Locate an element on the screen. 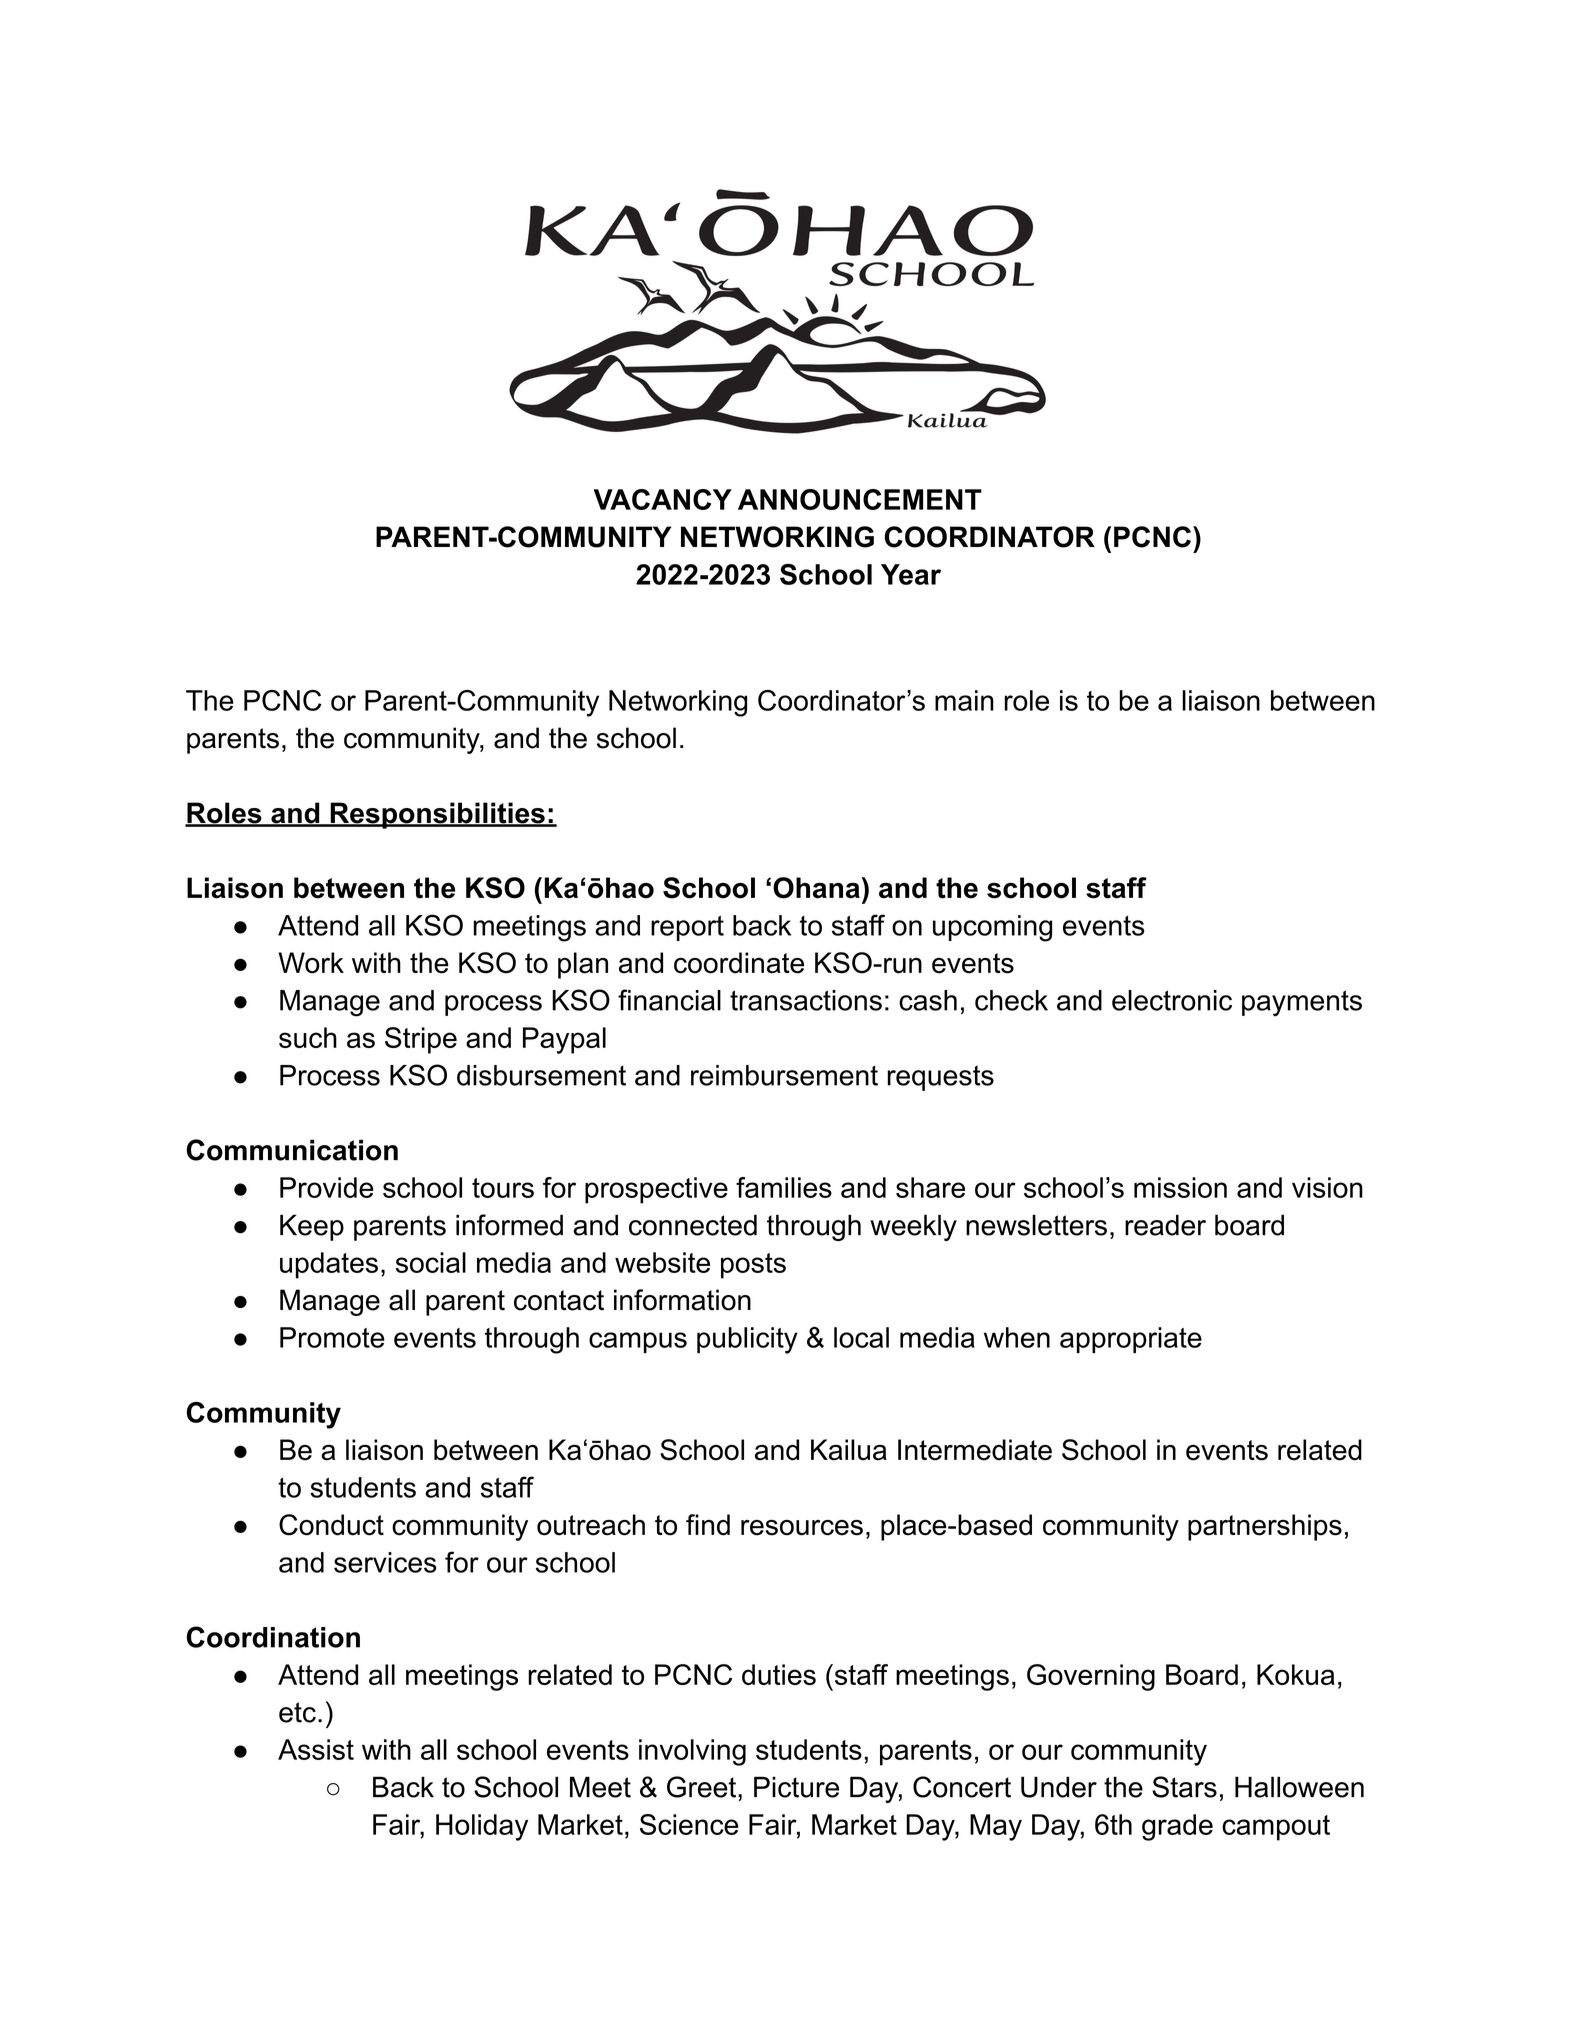 The height and width of the screenshot is (2040, 1577). VACANCY is located at coordinates (663, 499).
